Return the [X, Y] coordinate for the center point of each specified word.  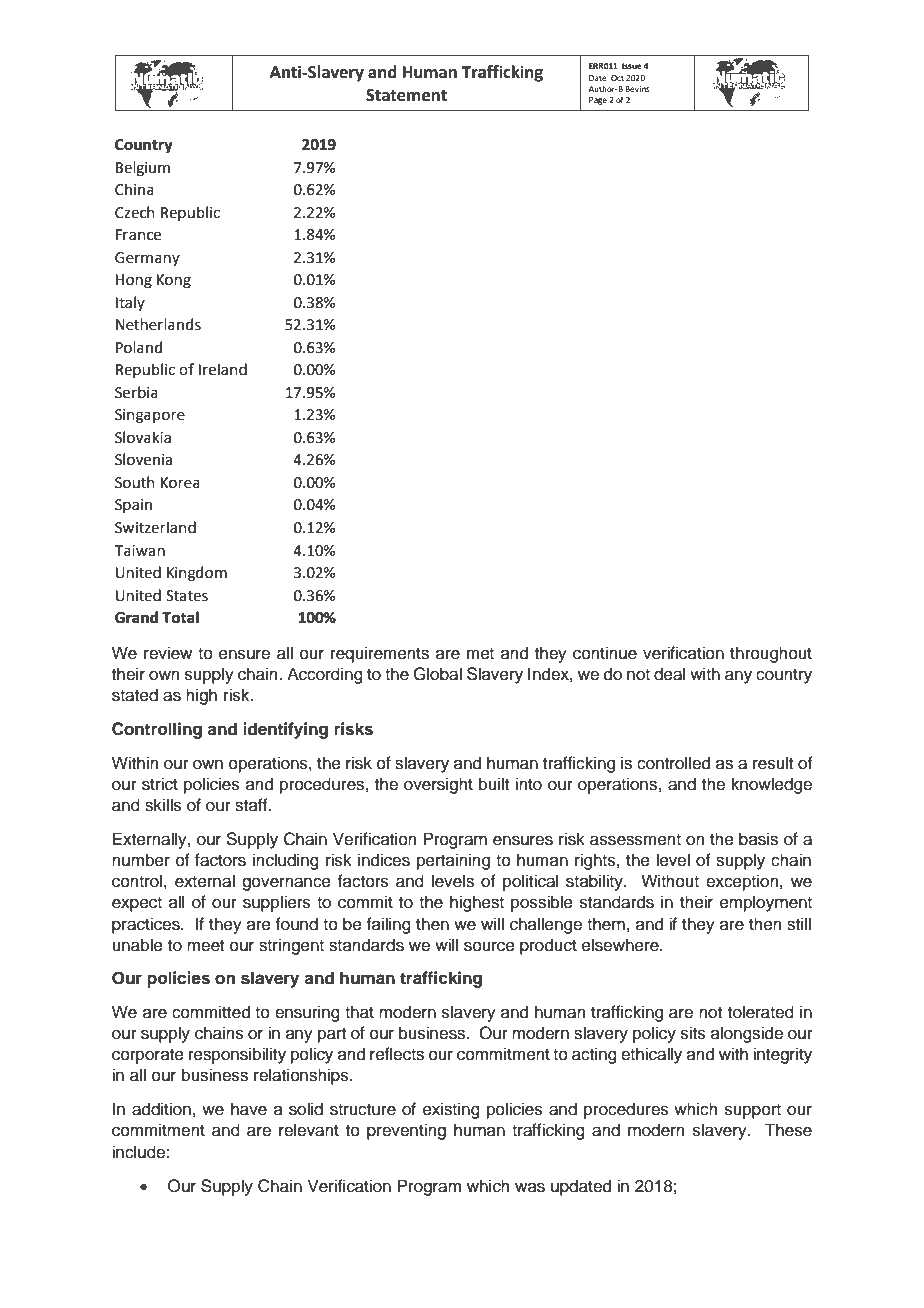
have [249, 1109]
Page [598, 101]
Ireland [223, 369]
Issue [632, 66]
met [480, 654]
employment [766, 903]
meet [205, 946]
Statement [406, 95]
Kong [174, 281]
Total [180, 617]
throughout [771, 654]
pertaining [453, 861]
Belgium [143, 169]
